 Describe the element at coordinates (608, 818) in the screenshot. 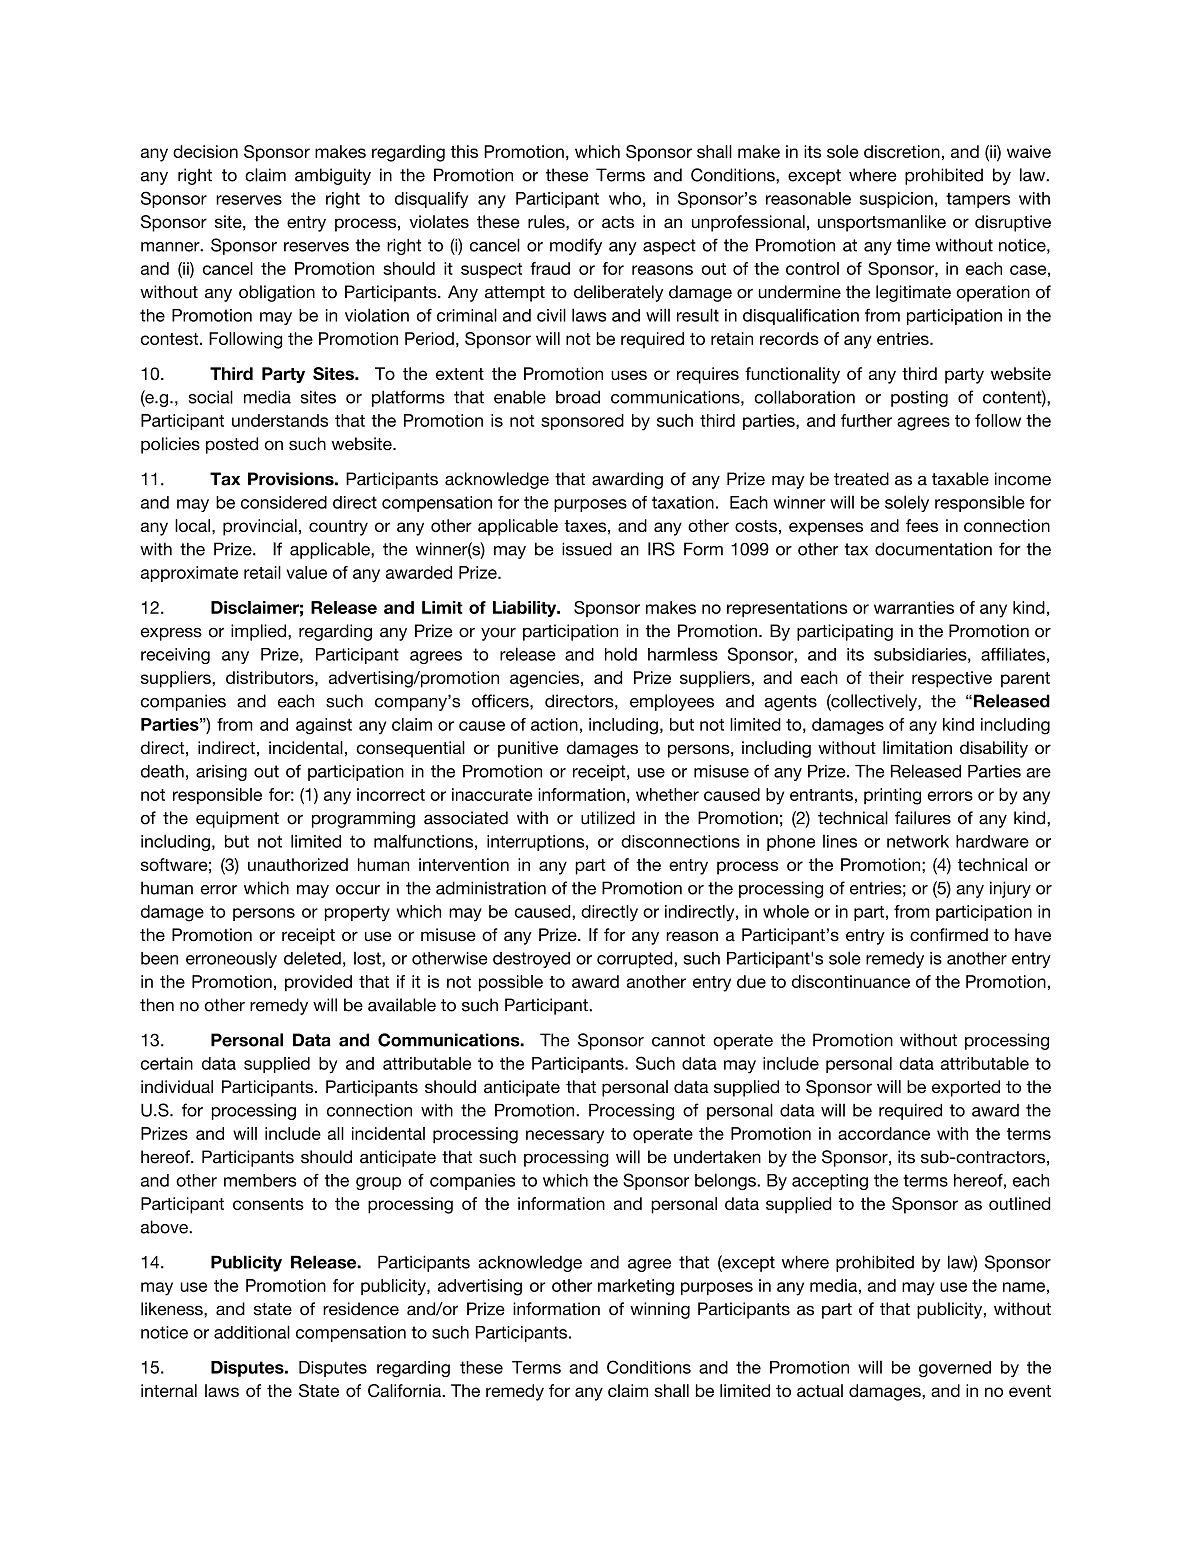

I see `utilized` at that location.
